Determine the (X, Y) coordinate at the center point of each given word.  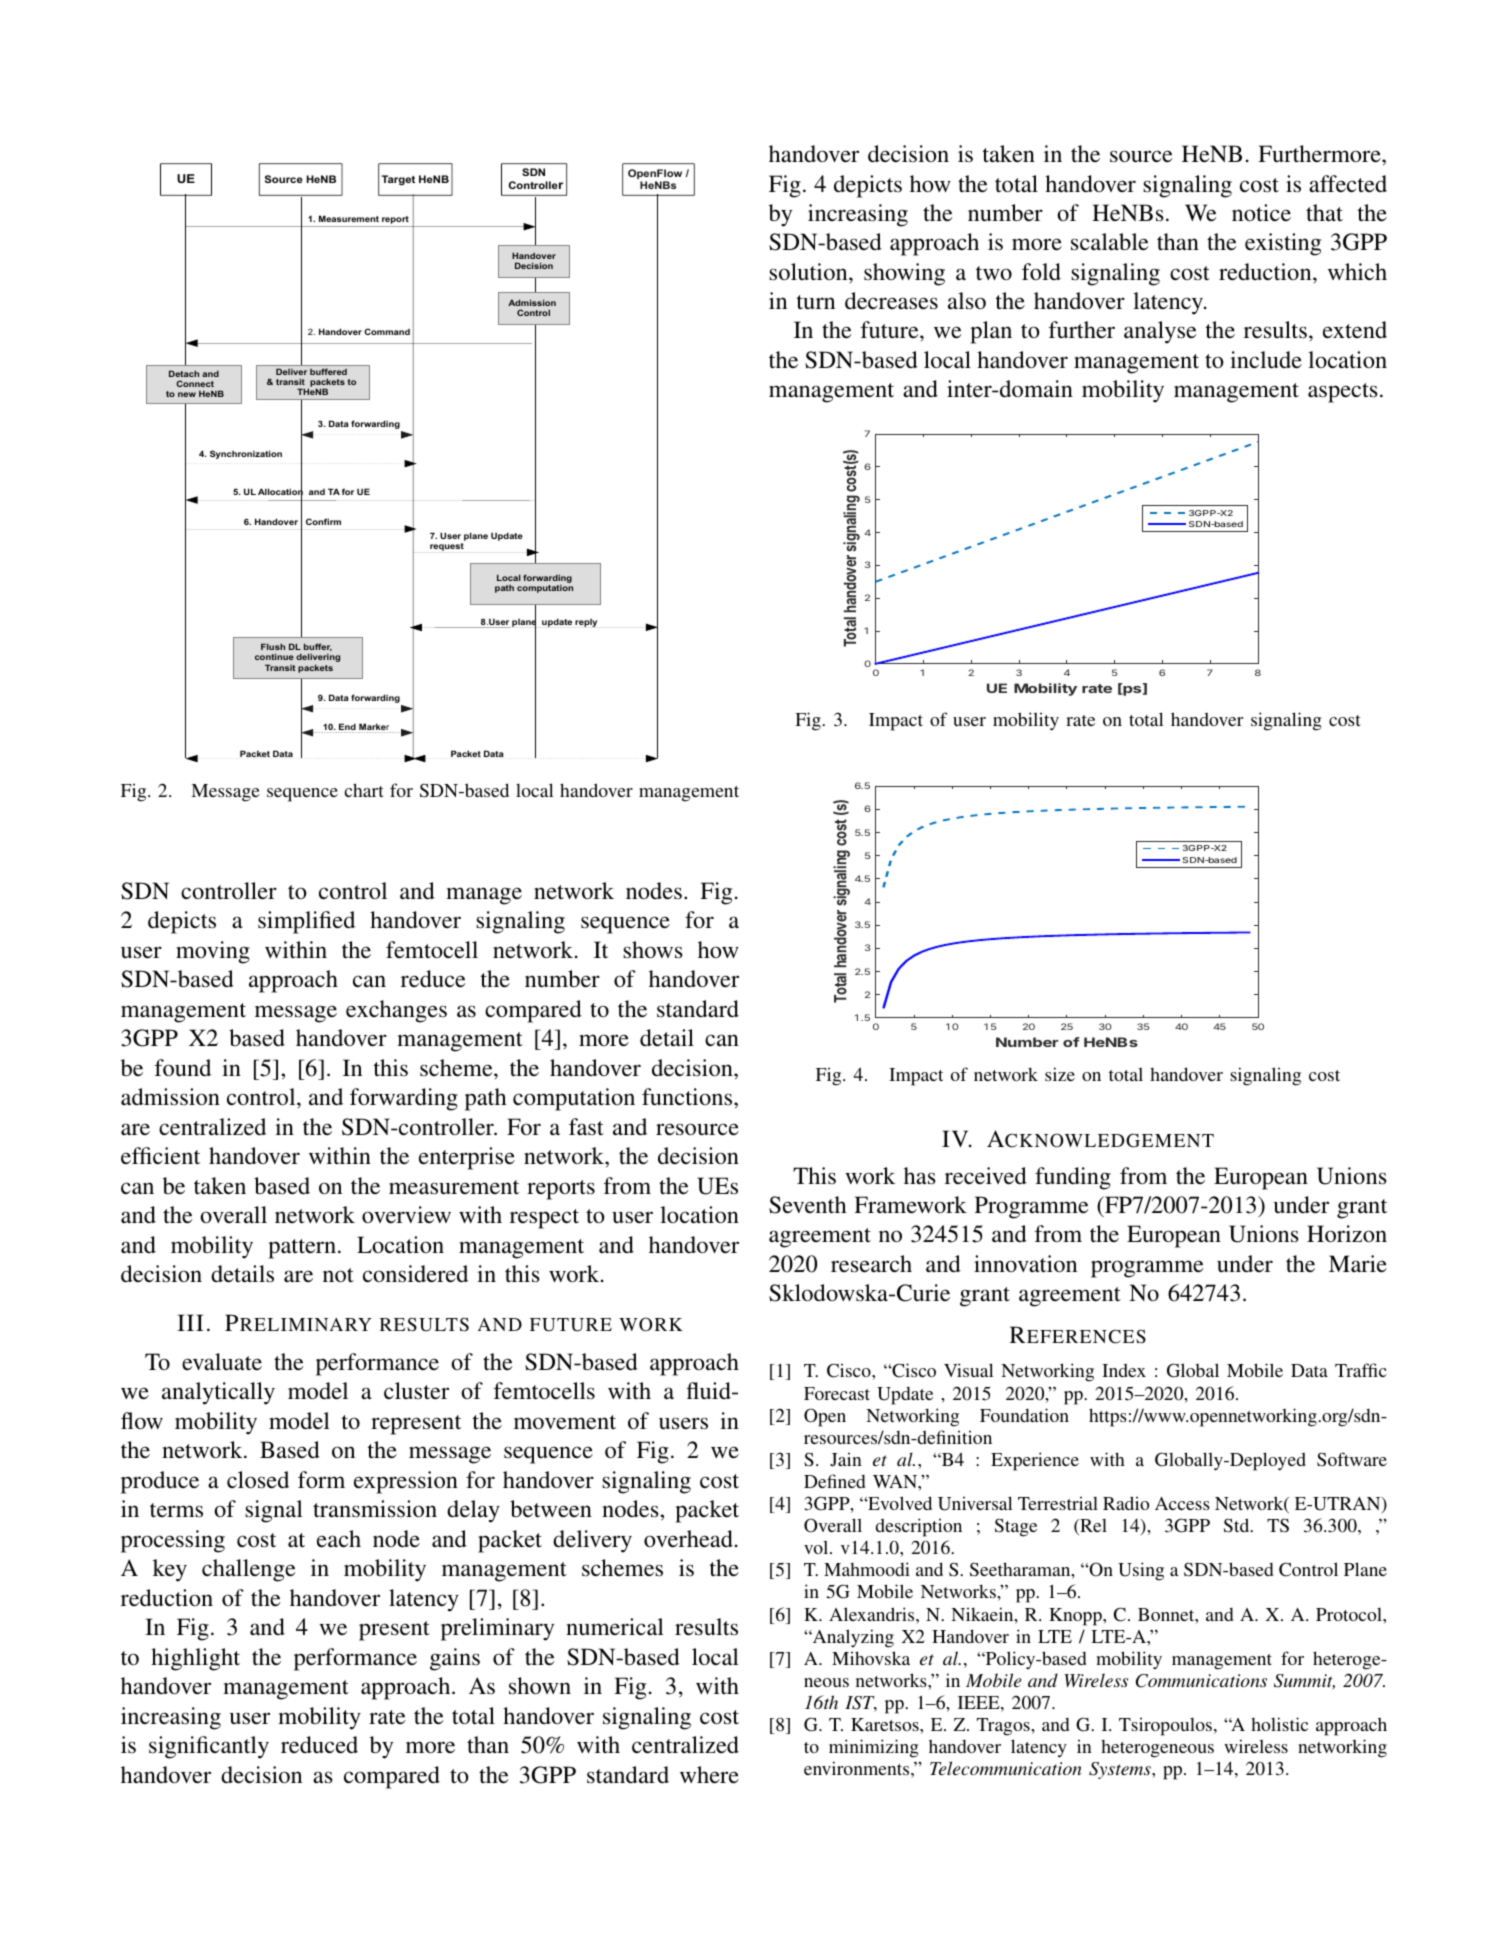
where (709, 1775)
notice (1261, 213)
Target (398, 180)
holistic (1279, 1724)
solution (809, 272)
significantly (209, 1747)
